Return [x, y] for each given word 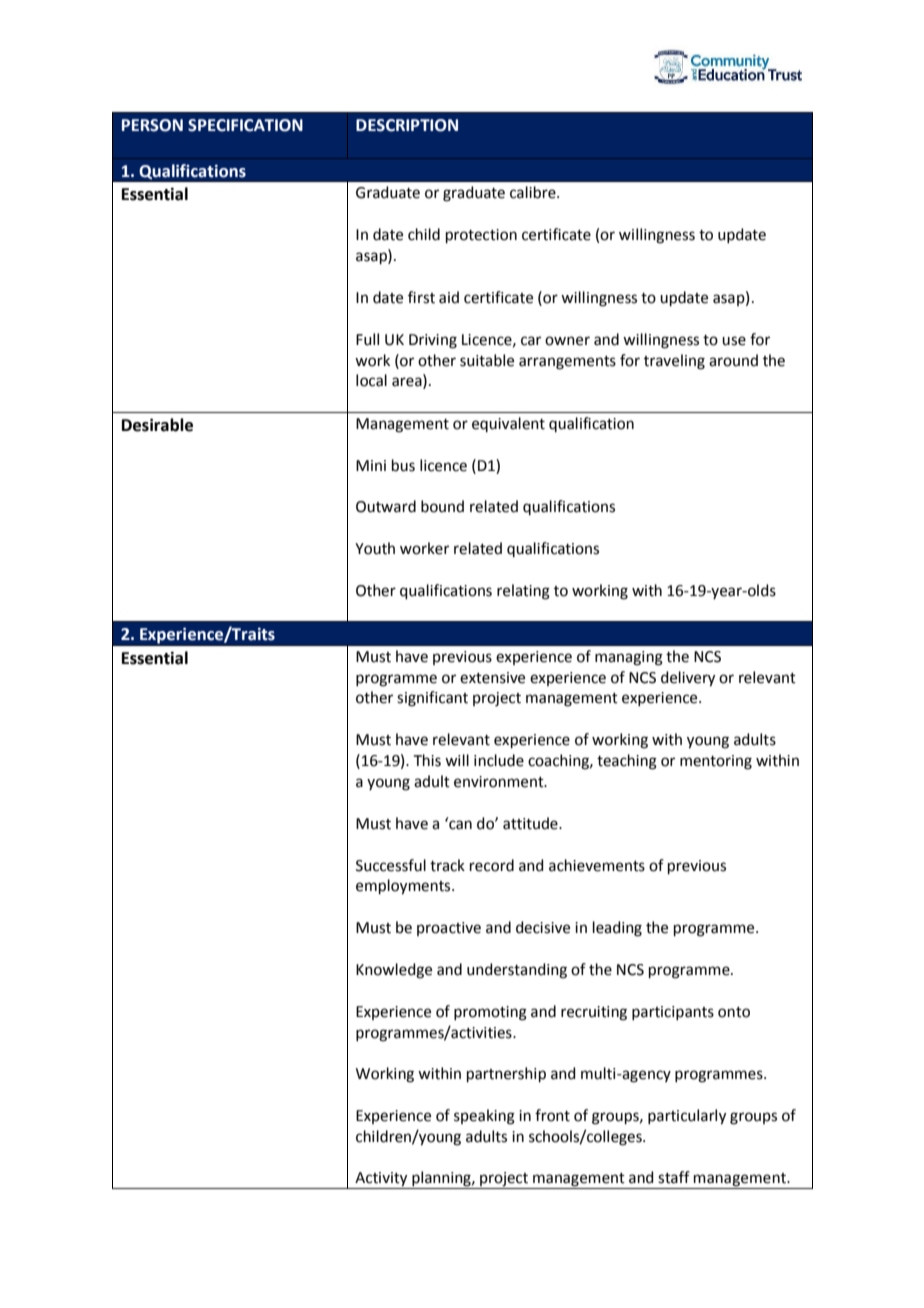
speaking [484, 1117]
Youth [375, 548]
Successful [391, 865]
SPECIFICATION [245, 125]
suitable [487, 360]
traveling [674, 362]
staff [674, 1177]
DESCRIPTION [407, 125]
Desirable [157, 425]
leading [617, 929]
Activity [381, 1180]
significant [432, 699]
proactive [449, 929]
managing [629, 658]
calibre [534, 192]
